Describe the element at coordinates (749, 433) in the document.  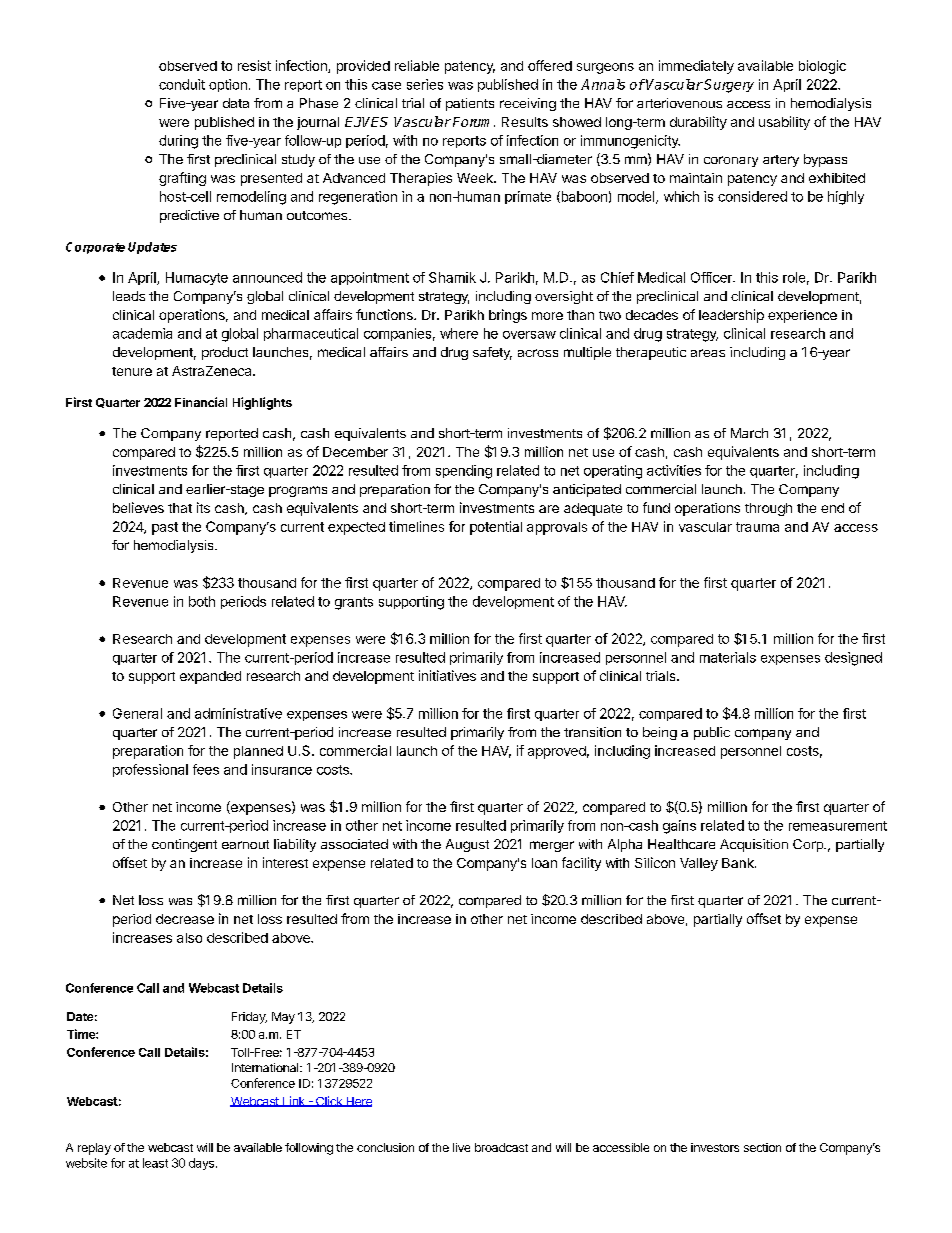
I see `March` at that location.
